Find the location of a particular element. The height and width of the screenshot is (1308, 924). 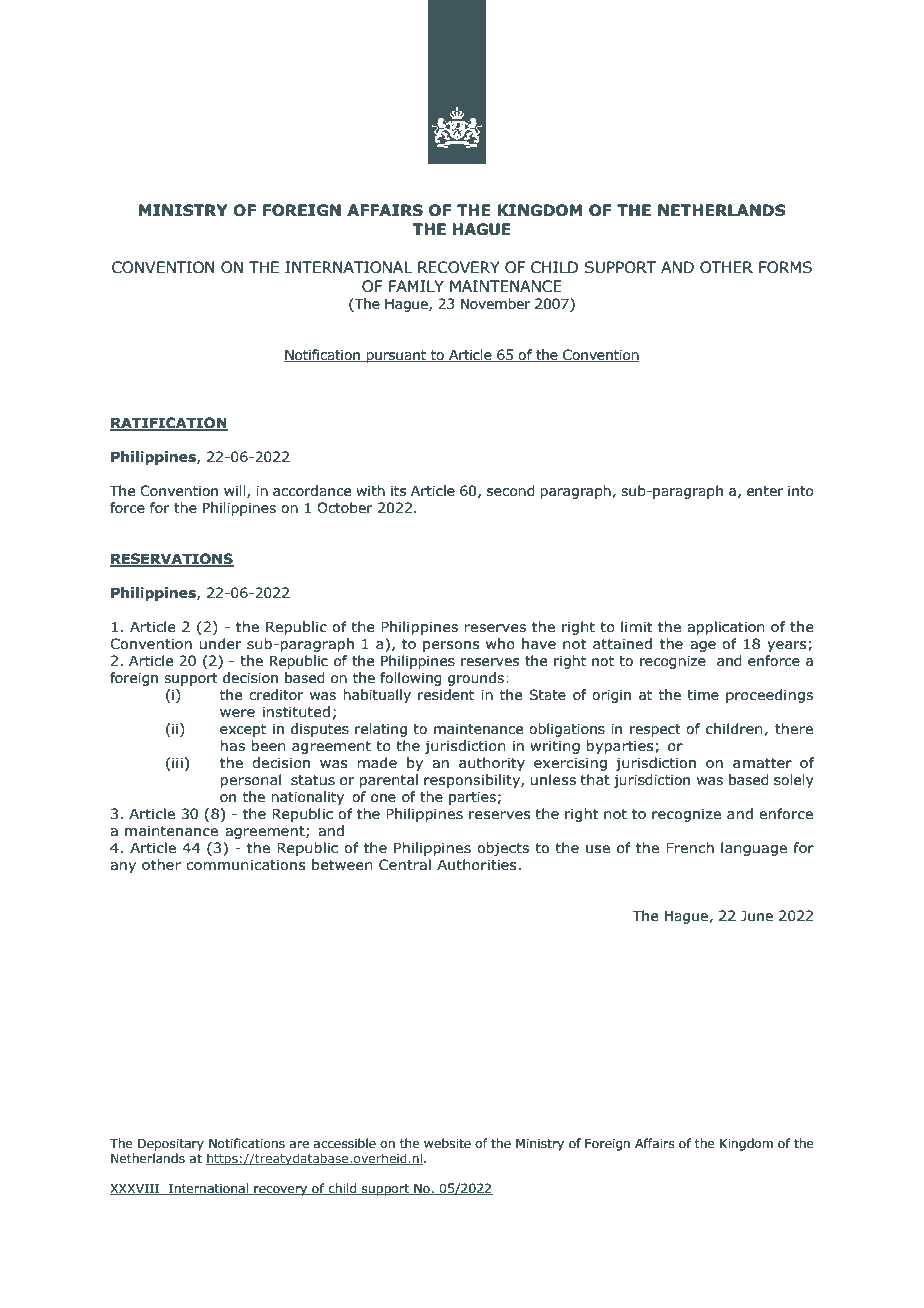

communications is located at coordinates (246, 865).
